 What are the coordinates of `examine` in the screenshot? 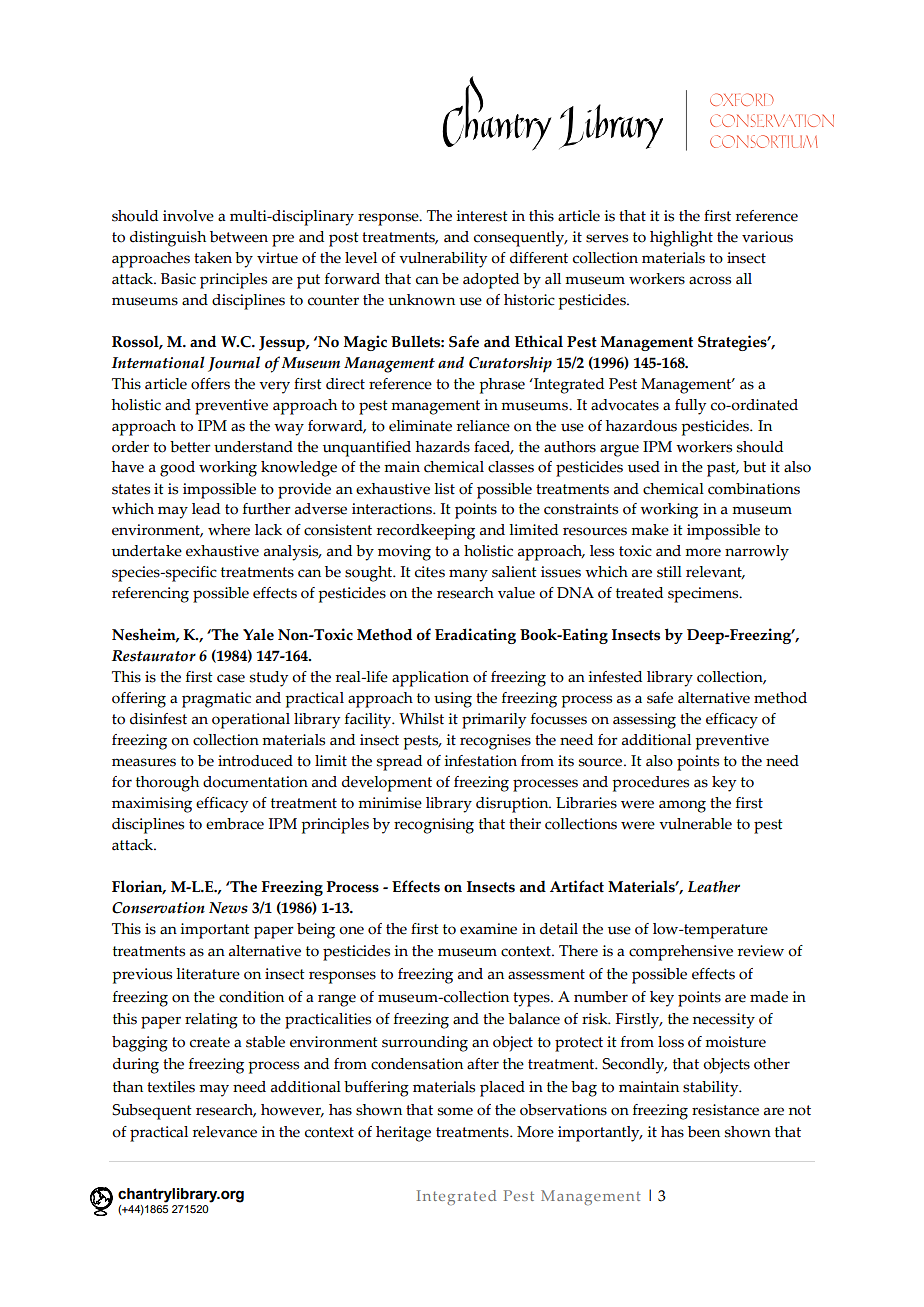 It's located at (488, 929).
